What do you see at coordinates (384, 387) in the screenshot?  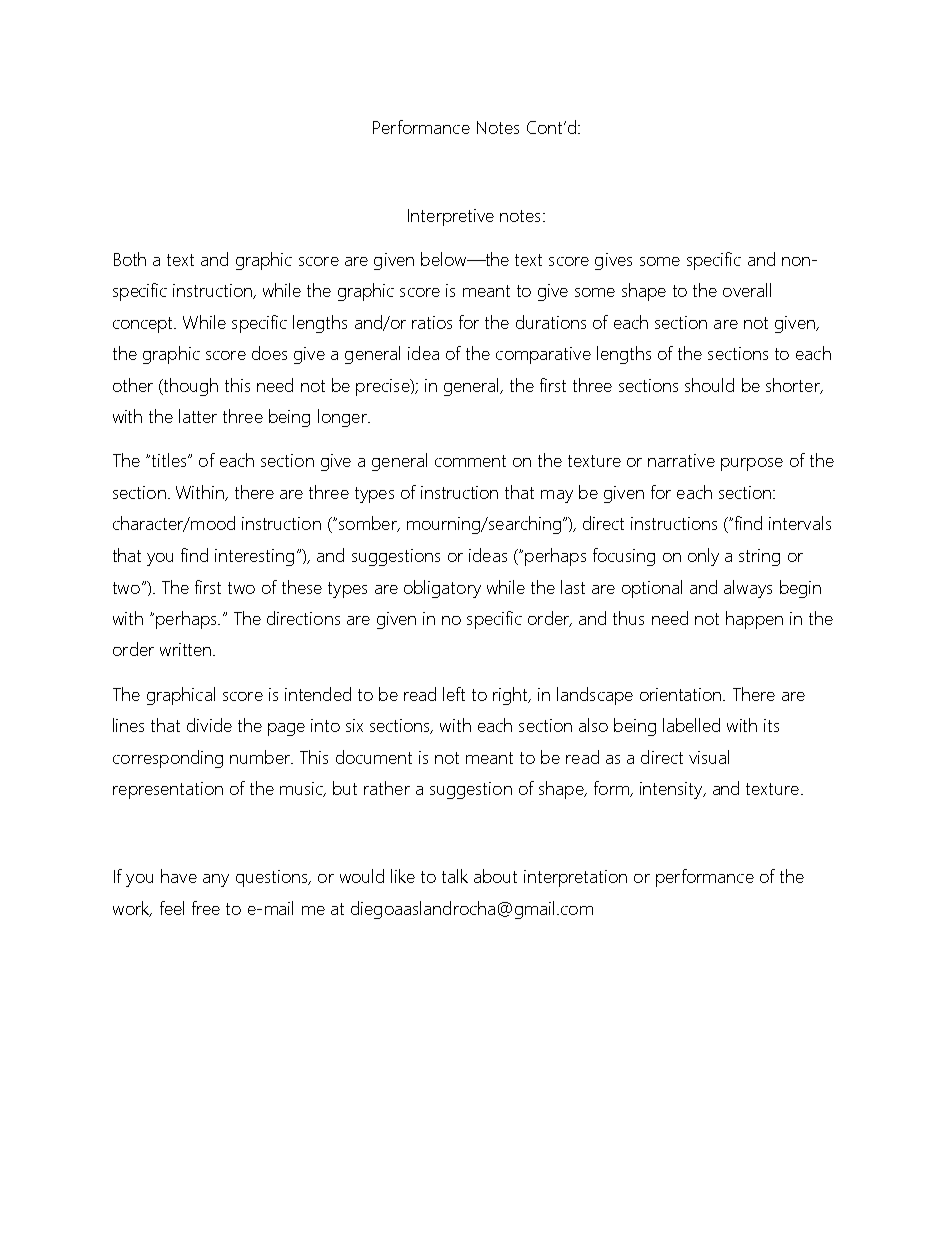 I see `precise` at bounding box center [384, 387].
